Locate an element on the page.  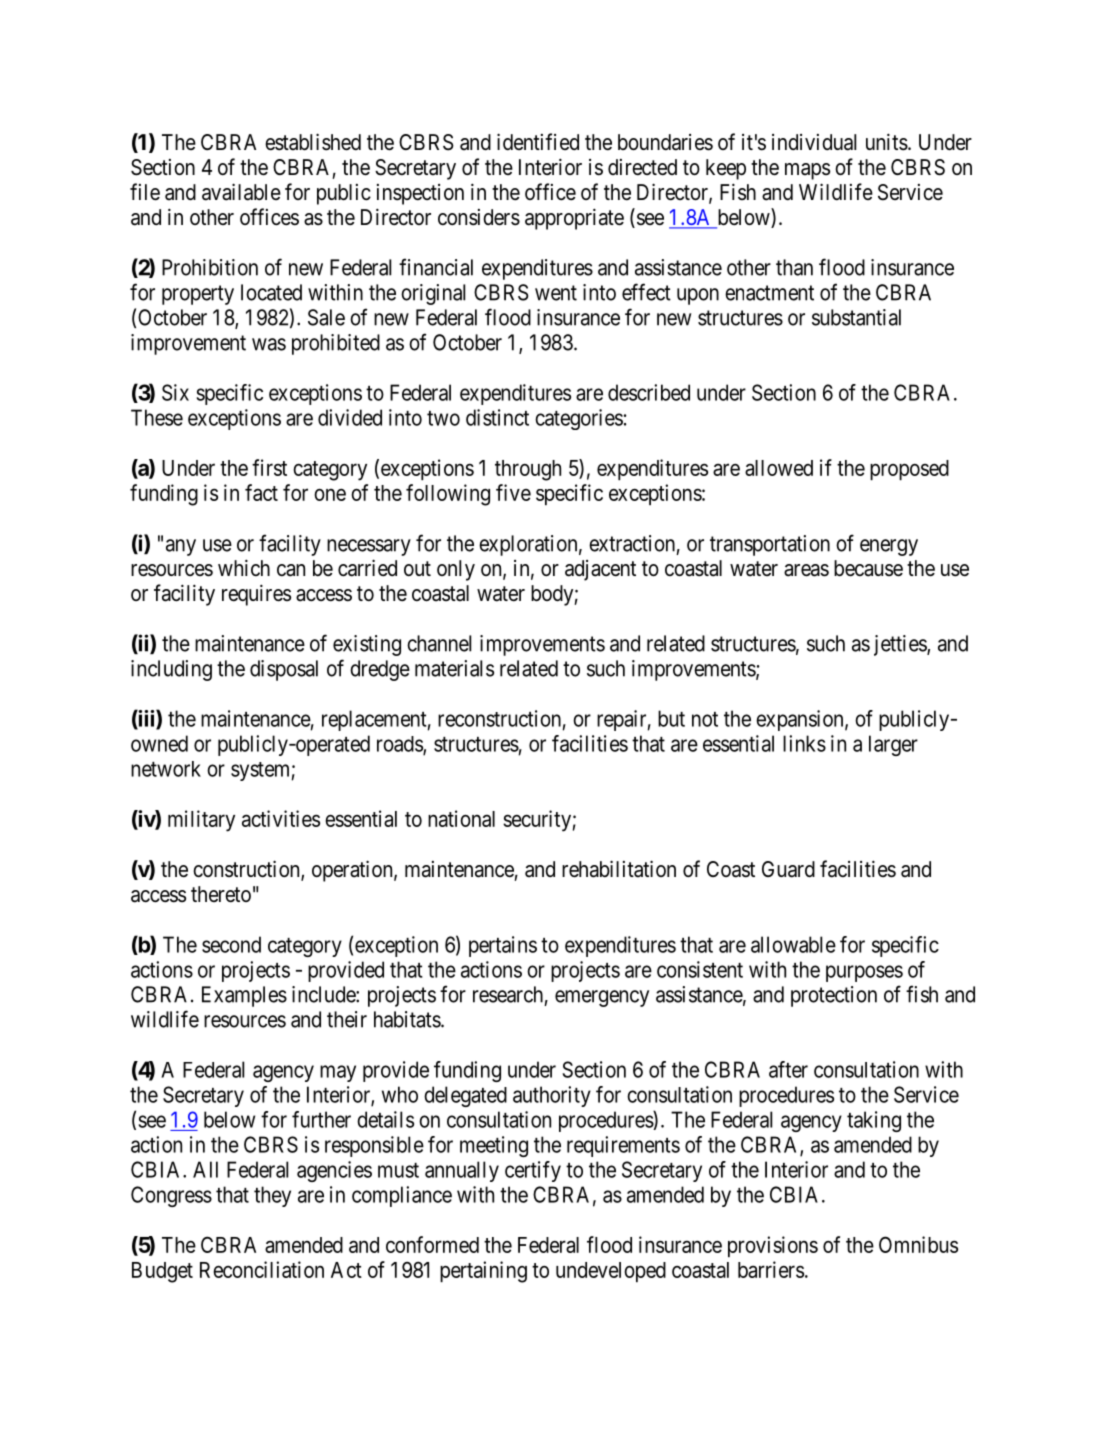
materials is located at coordinates (454, 668).
